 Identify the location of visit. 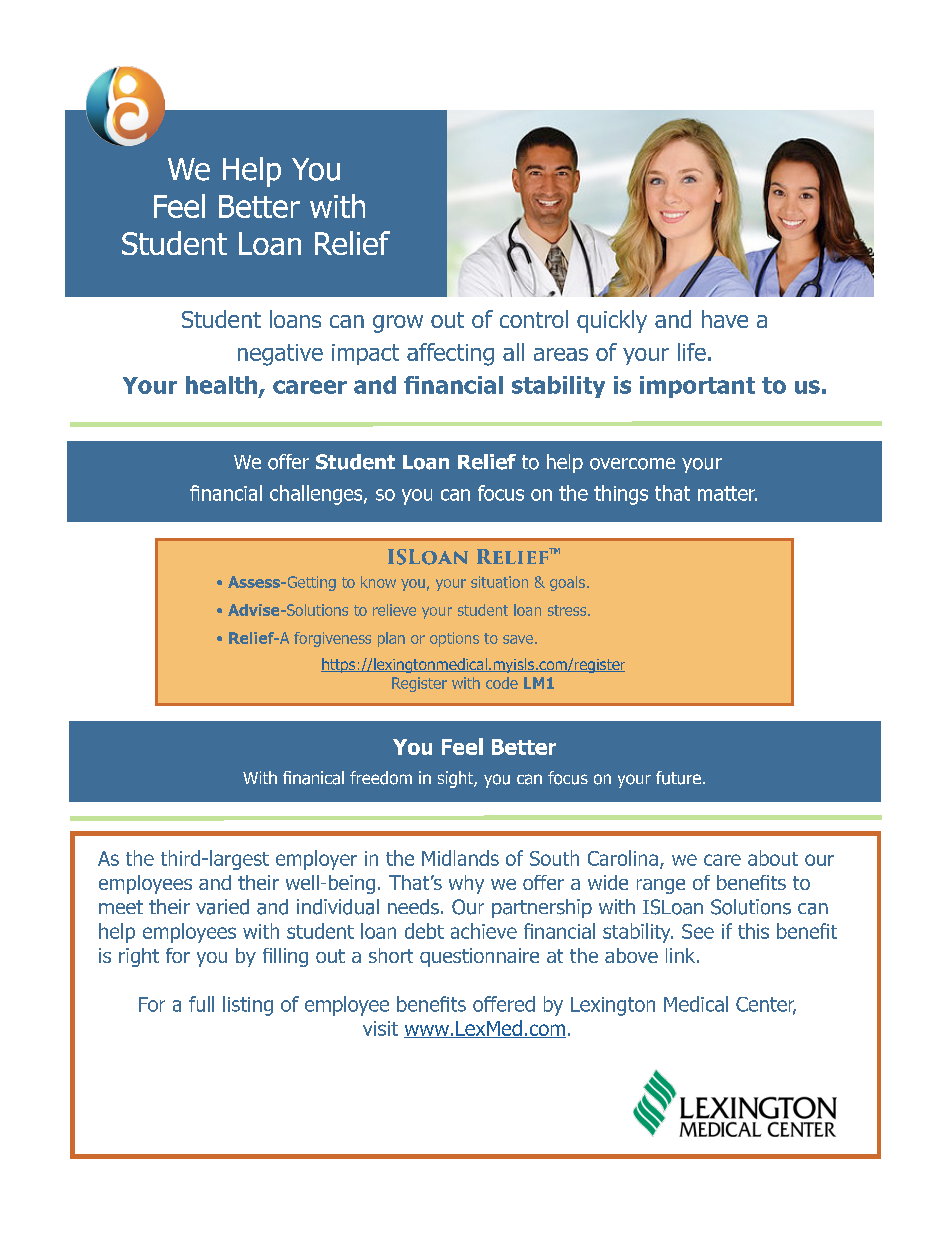
(380, 1028).
